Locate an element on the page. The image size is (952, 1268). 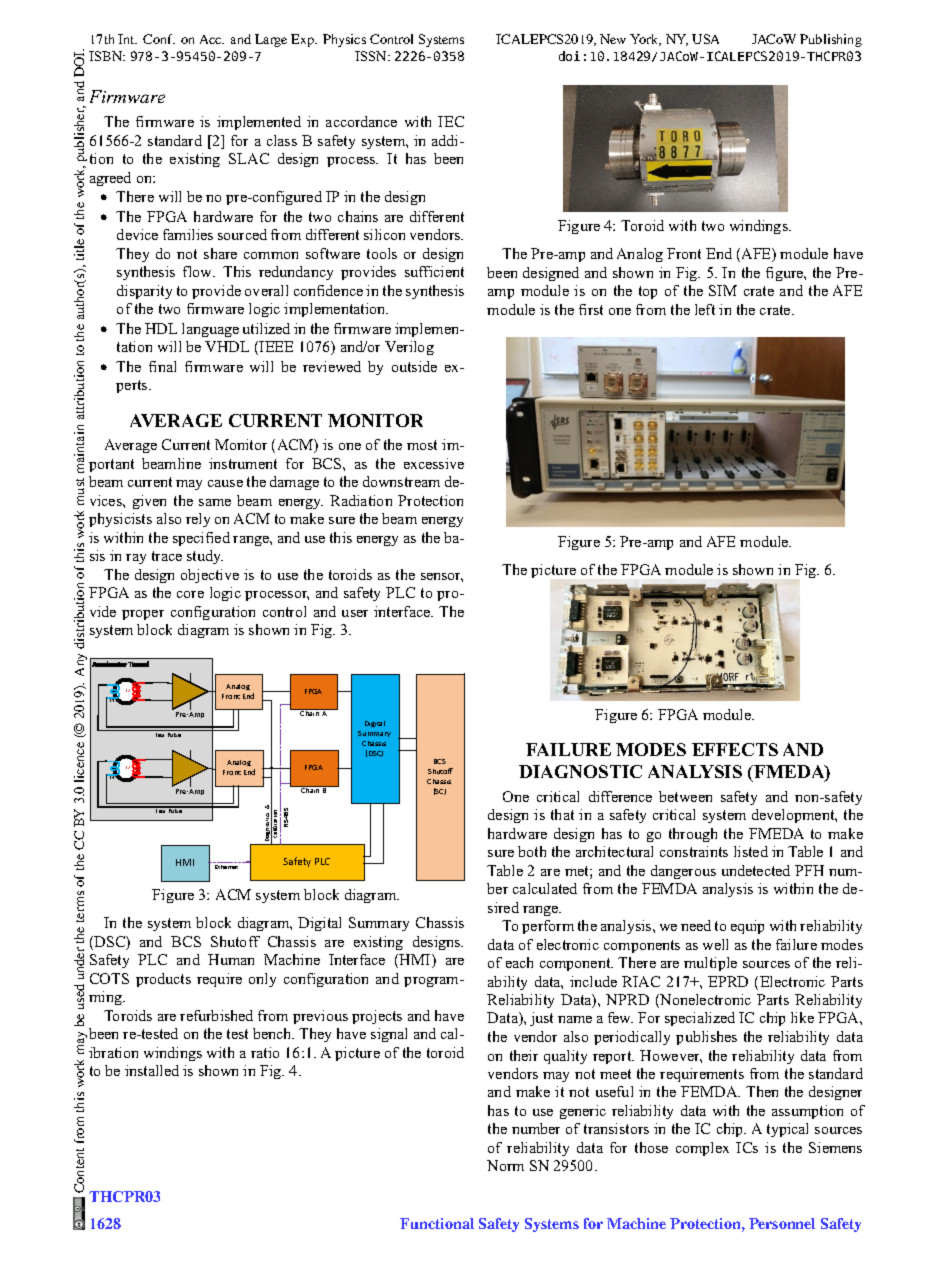
both is located at coordinates (532, 851).
